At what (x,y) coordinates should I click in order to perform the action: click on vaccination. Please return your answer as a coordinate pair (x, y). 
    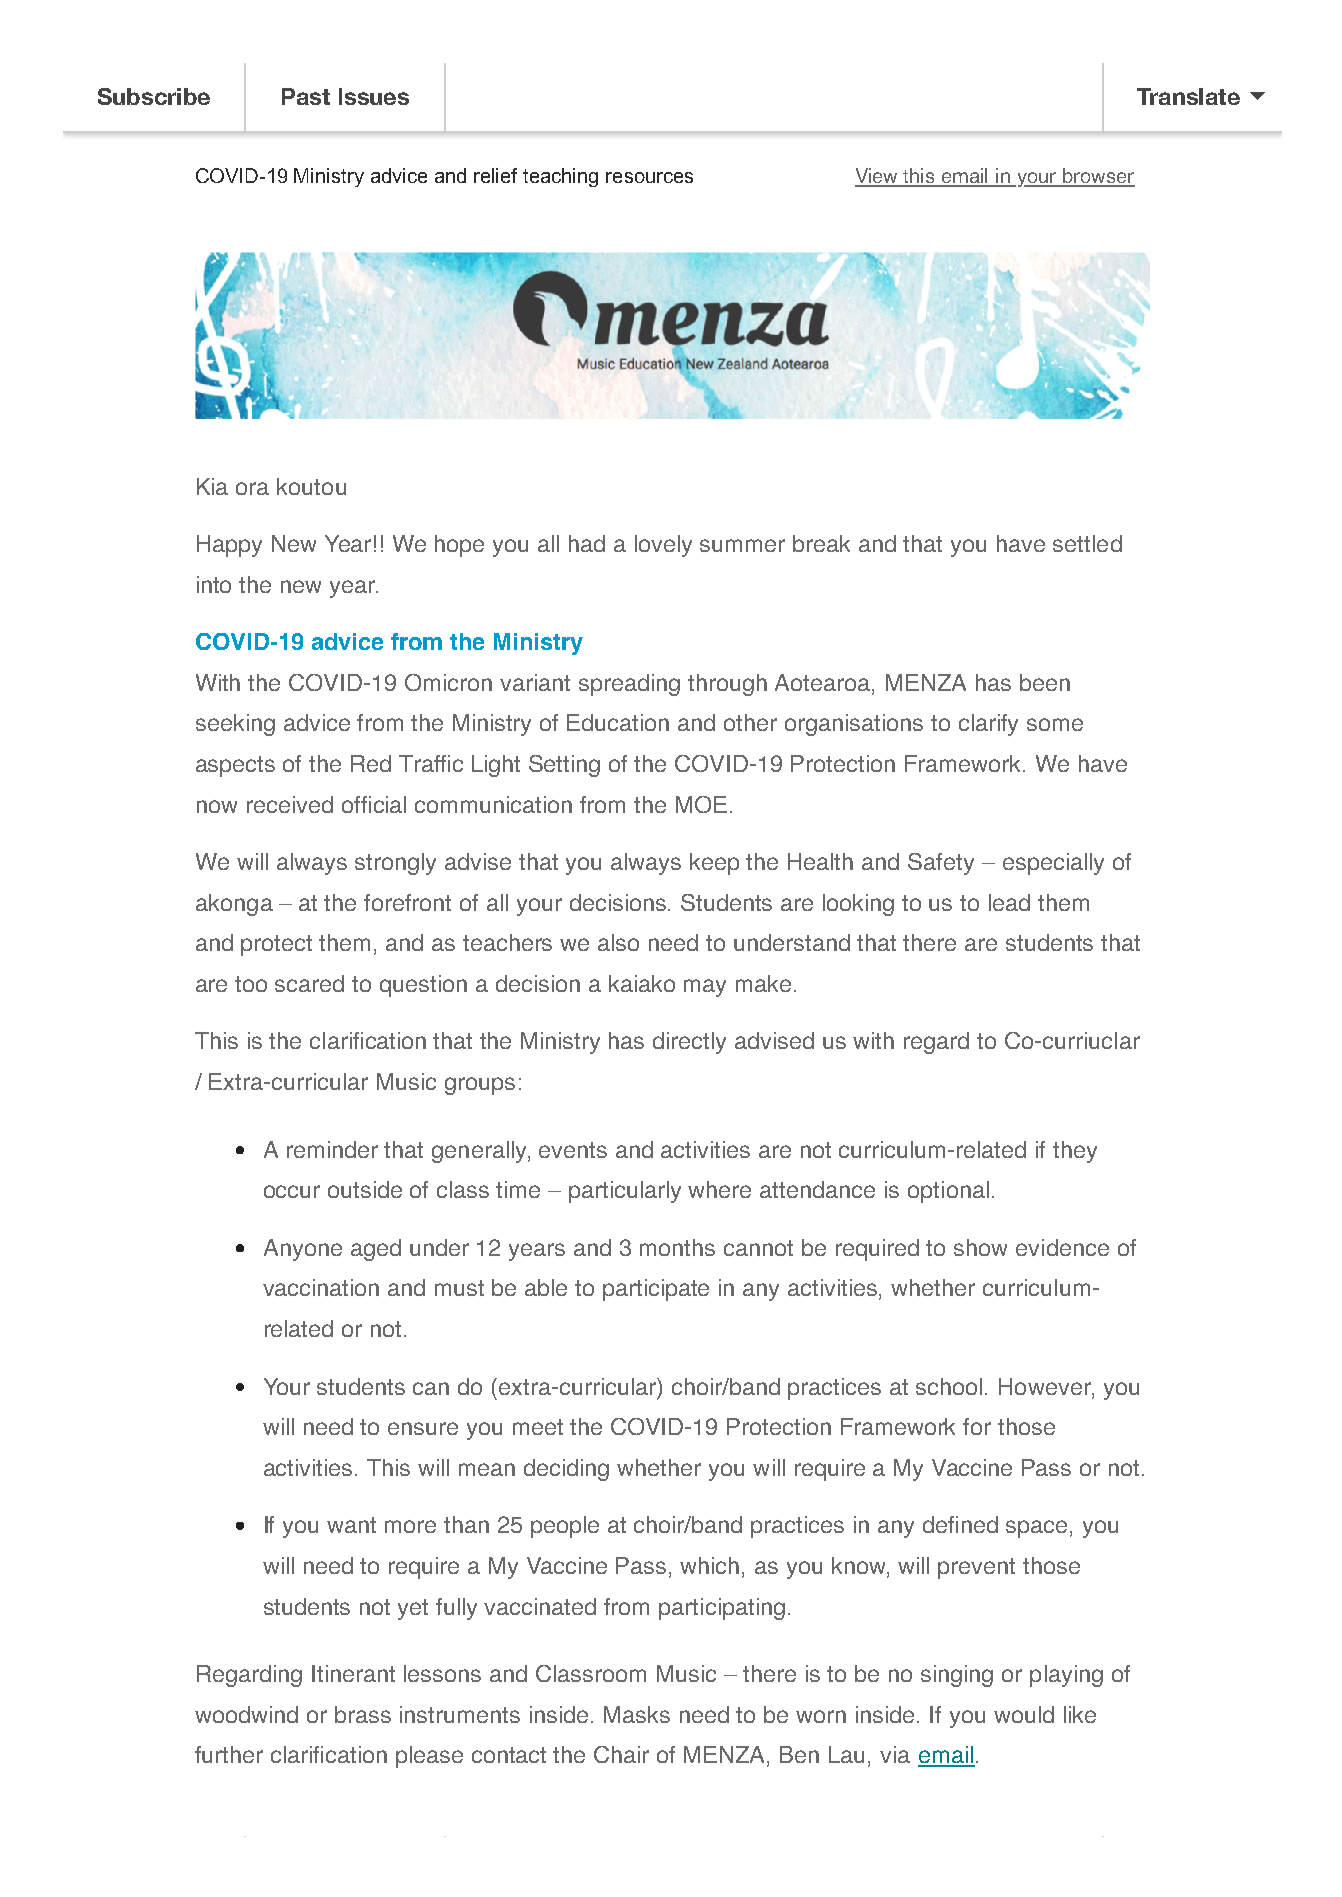
    Looking at the image, I should click on (321, 1287).
